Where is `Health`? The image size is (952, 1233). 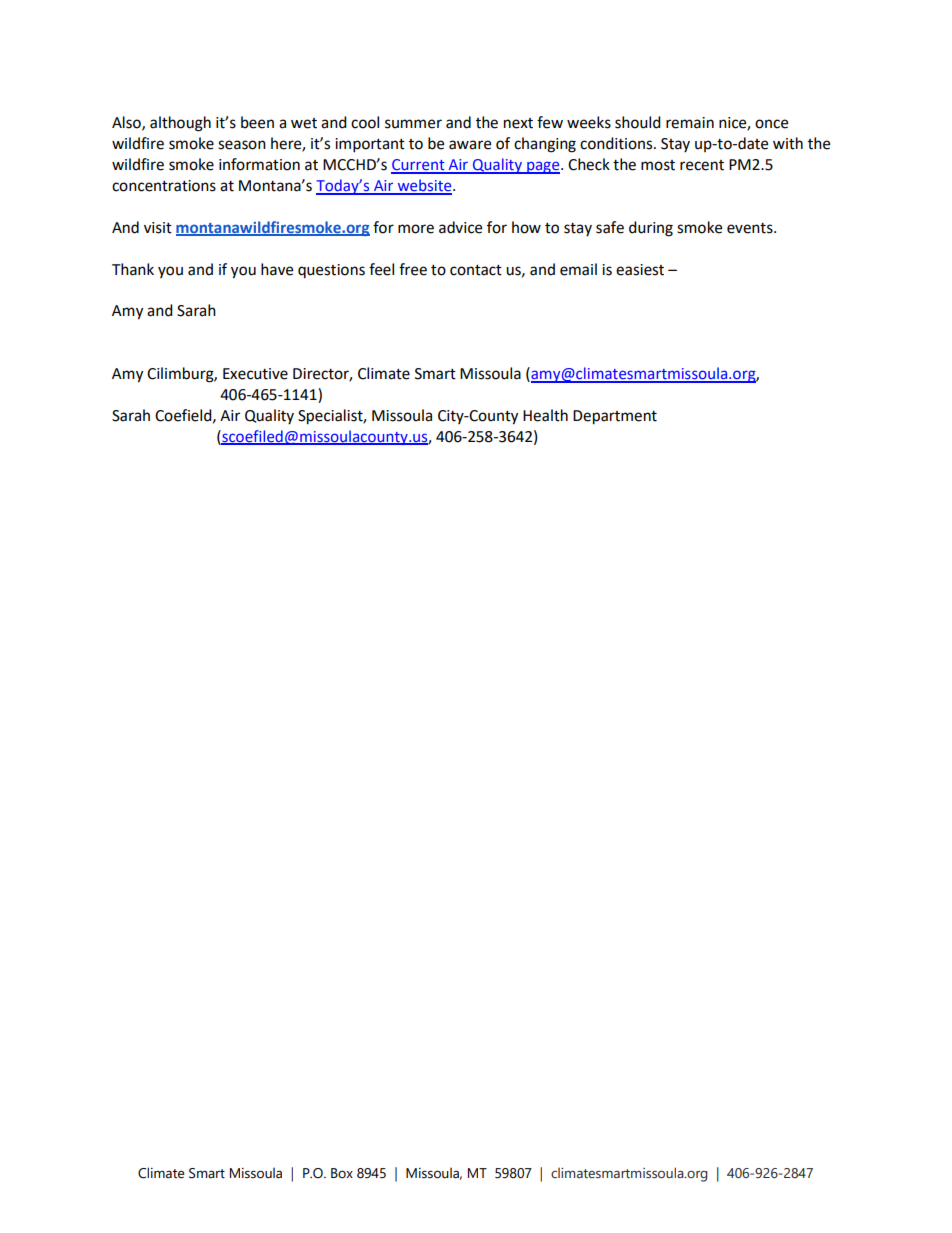
Health is located at coordinates (545, 415).
